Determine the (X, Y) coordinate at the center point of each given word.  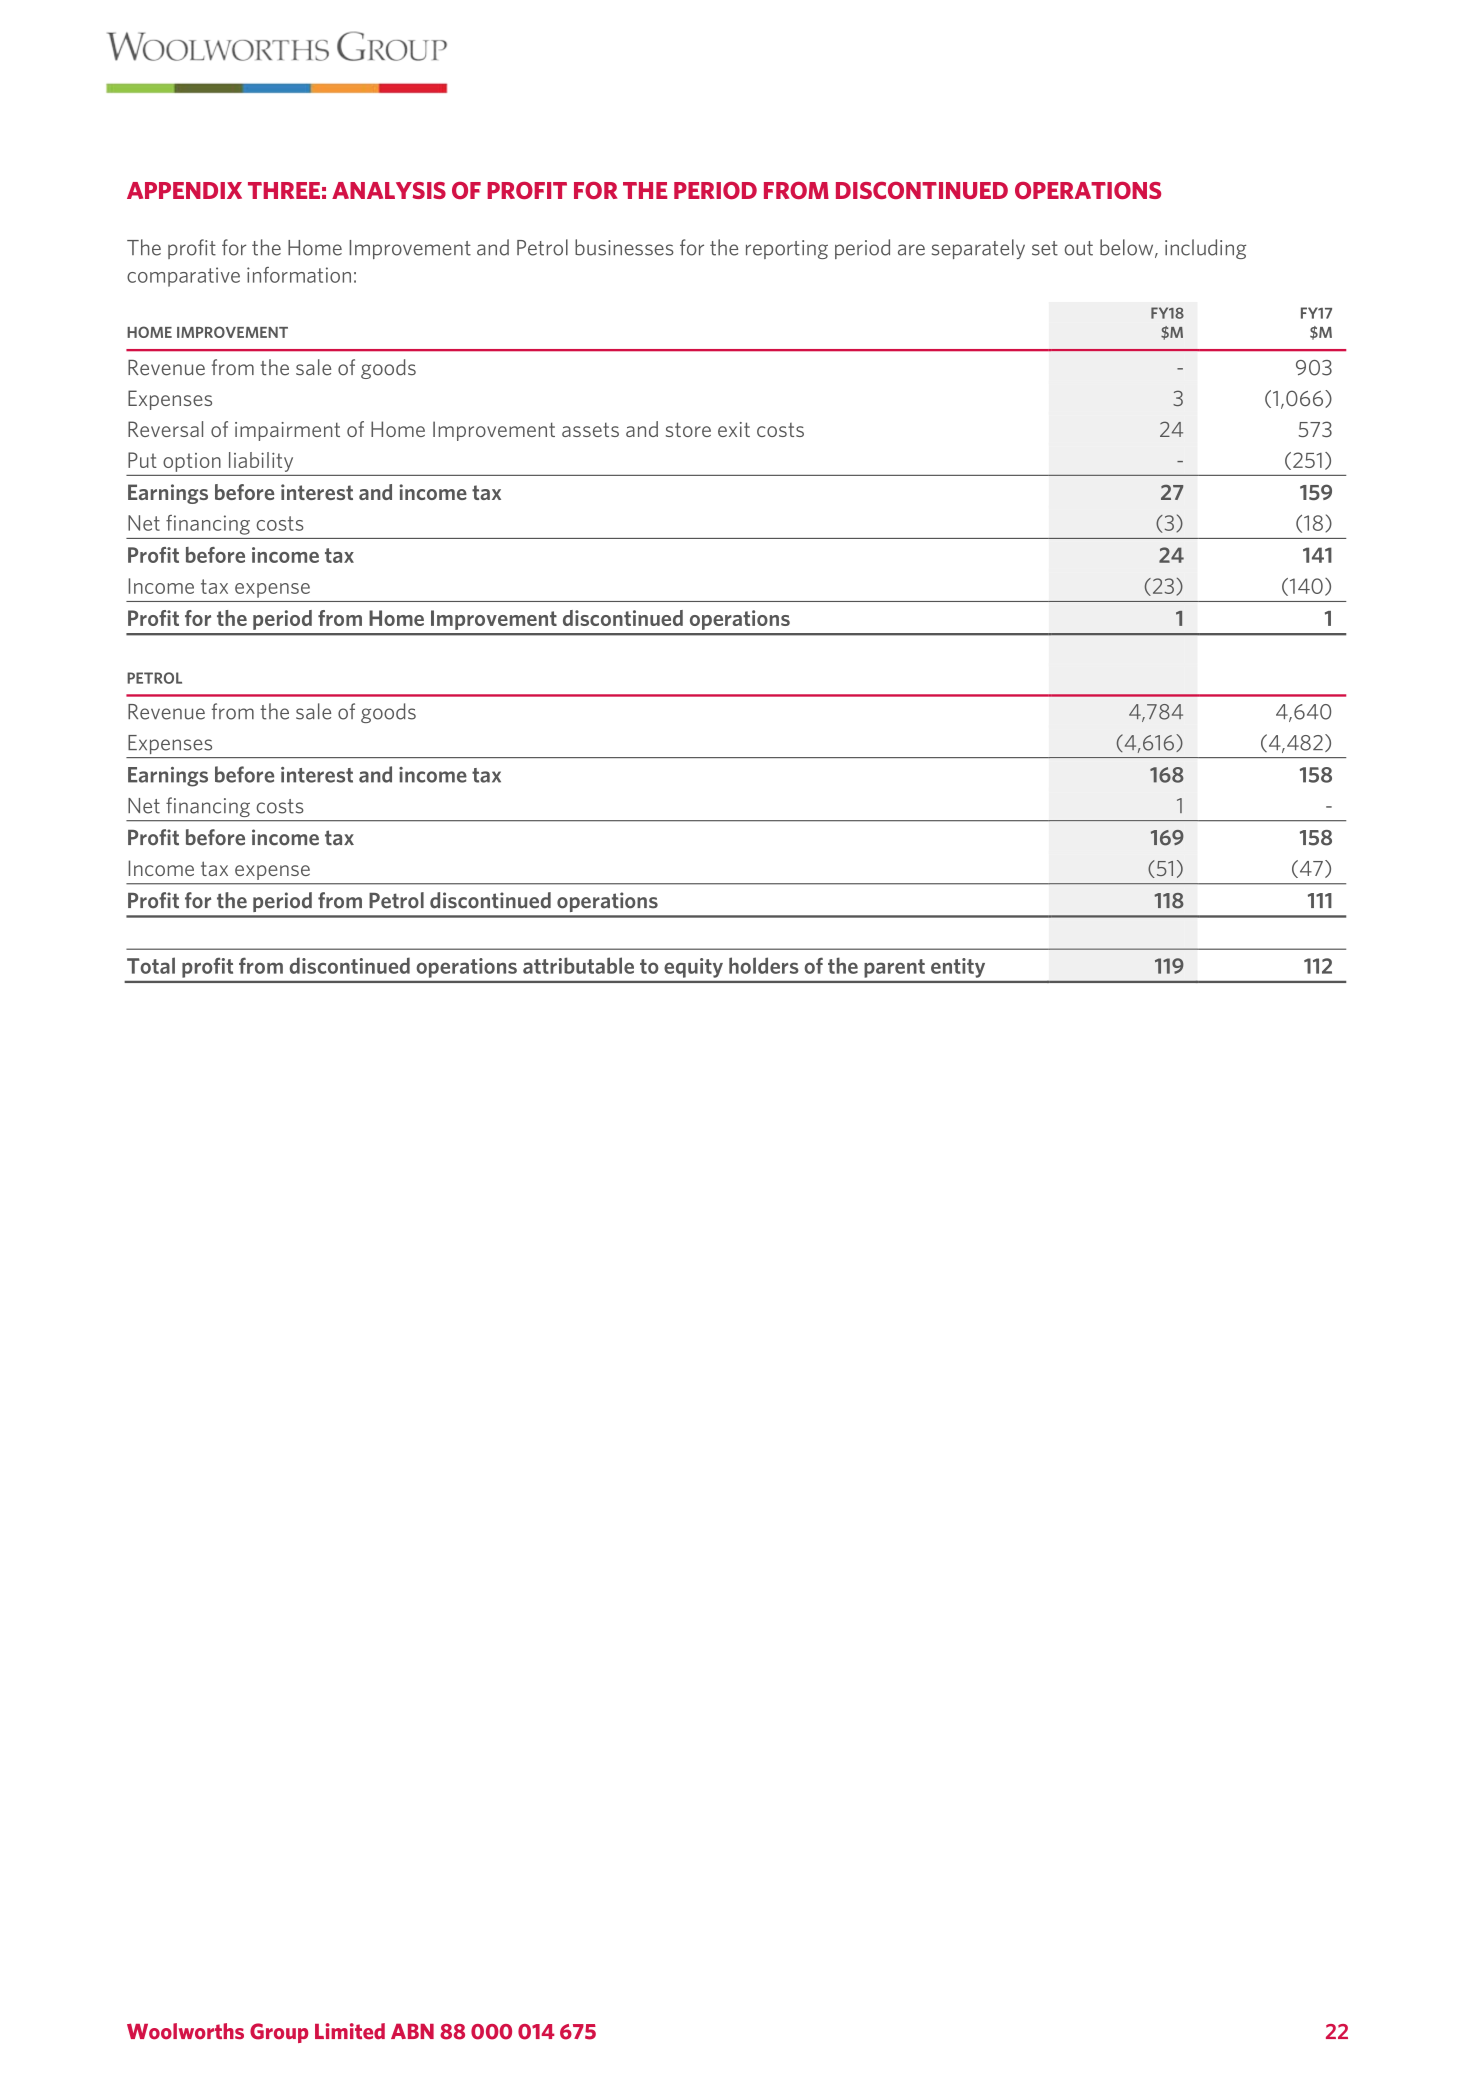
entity (958, 968)
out (1079, 248)
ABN (412, 2031)
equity (693, 968)
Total (151, 965)
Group (279, 2033)
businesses (624, 247)
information (299, 275)
